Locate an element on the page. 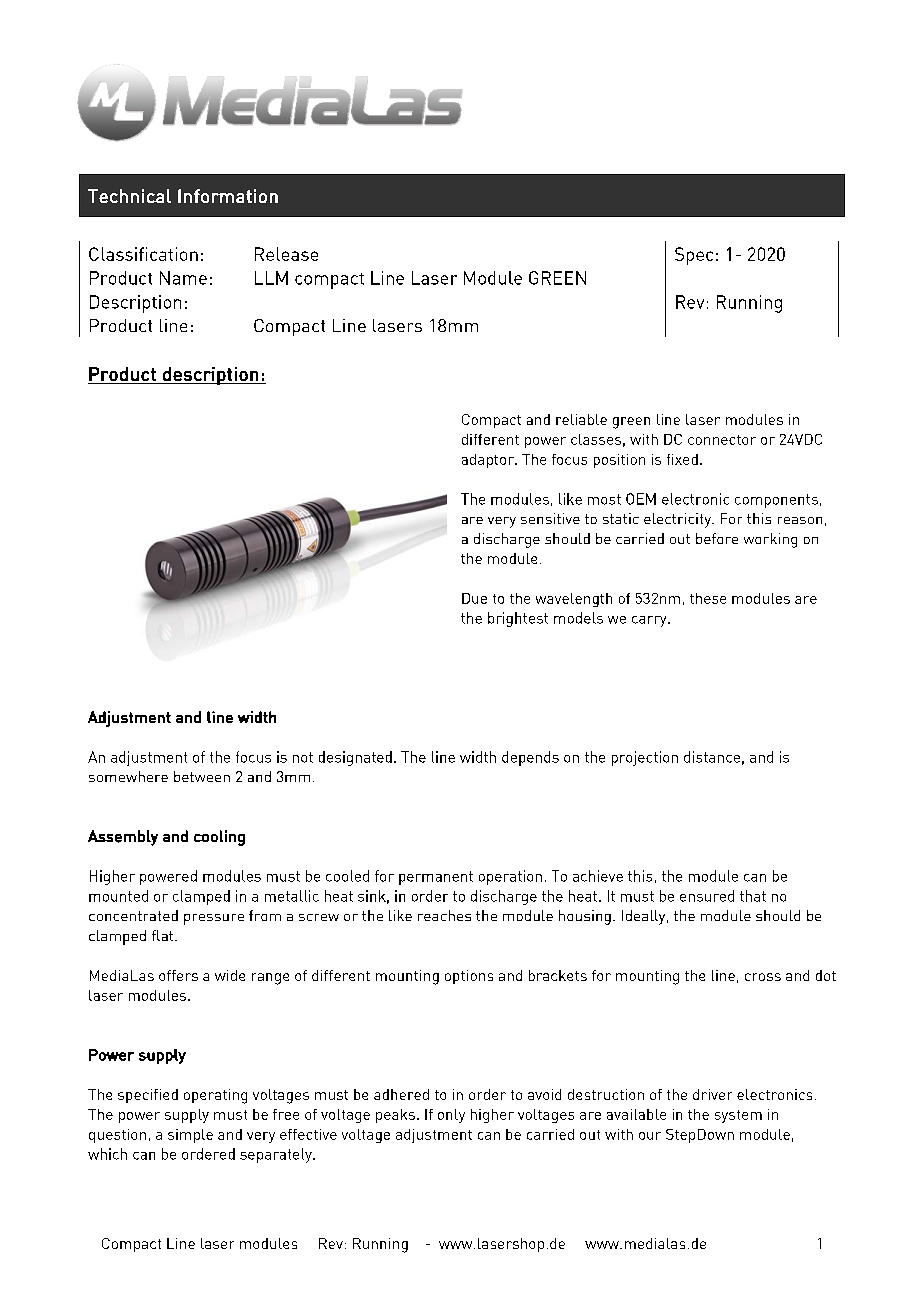  brightest is located at coordinates (518, 619).
